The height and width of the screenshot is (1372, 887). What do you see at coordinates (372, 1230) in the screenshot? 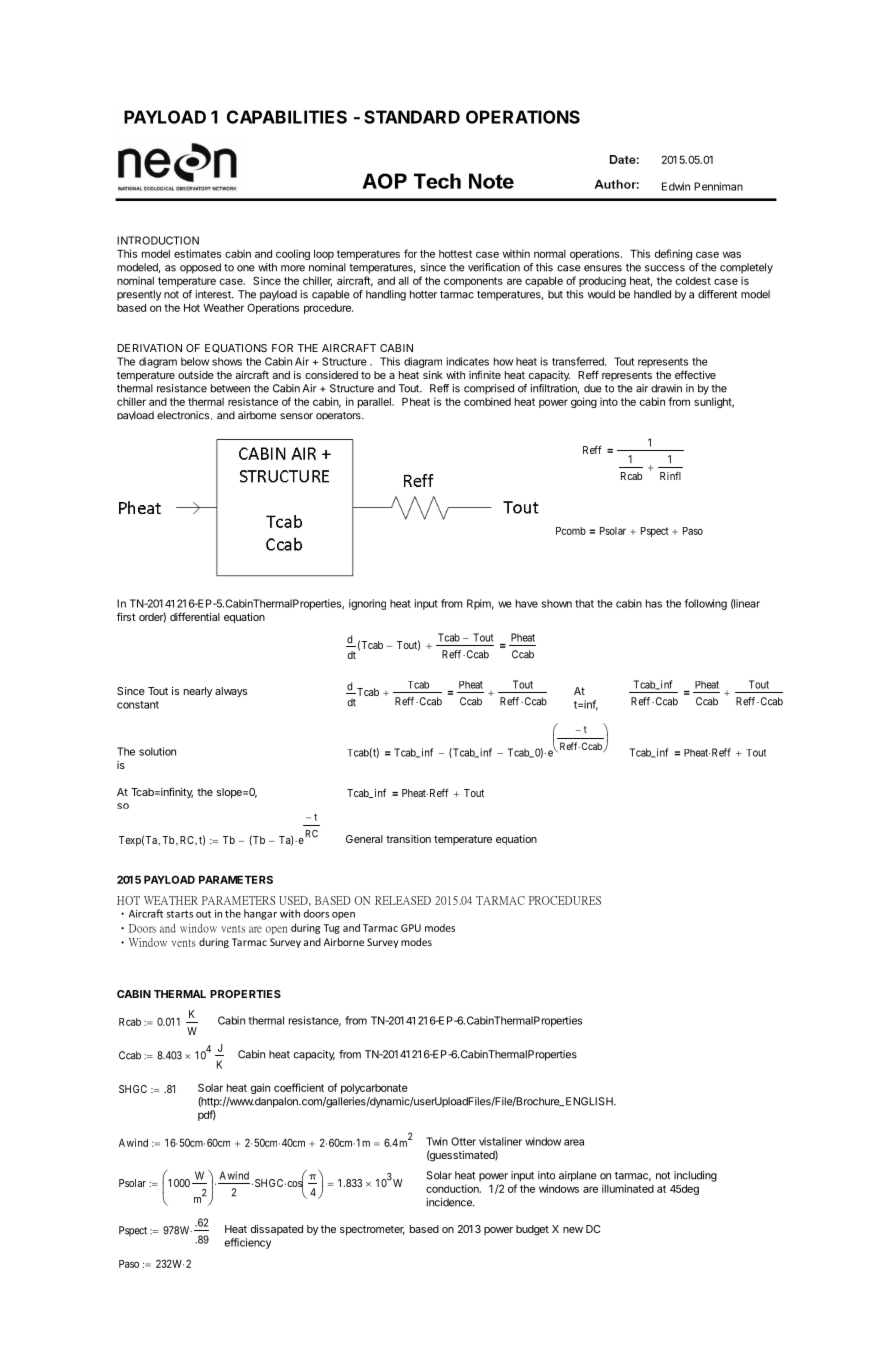
I see `spectrometer` at bounding box center [372, 1230].
